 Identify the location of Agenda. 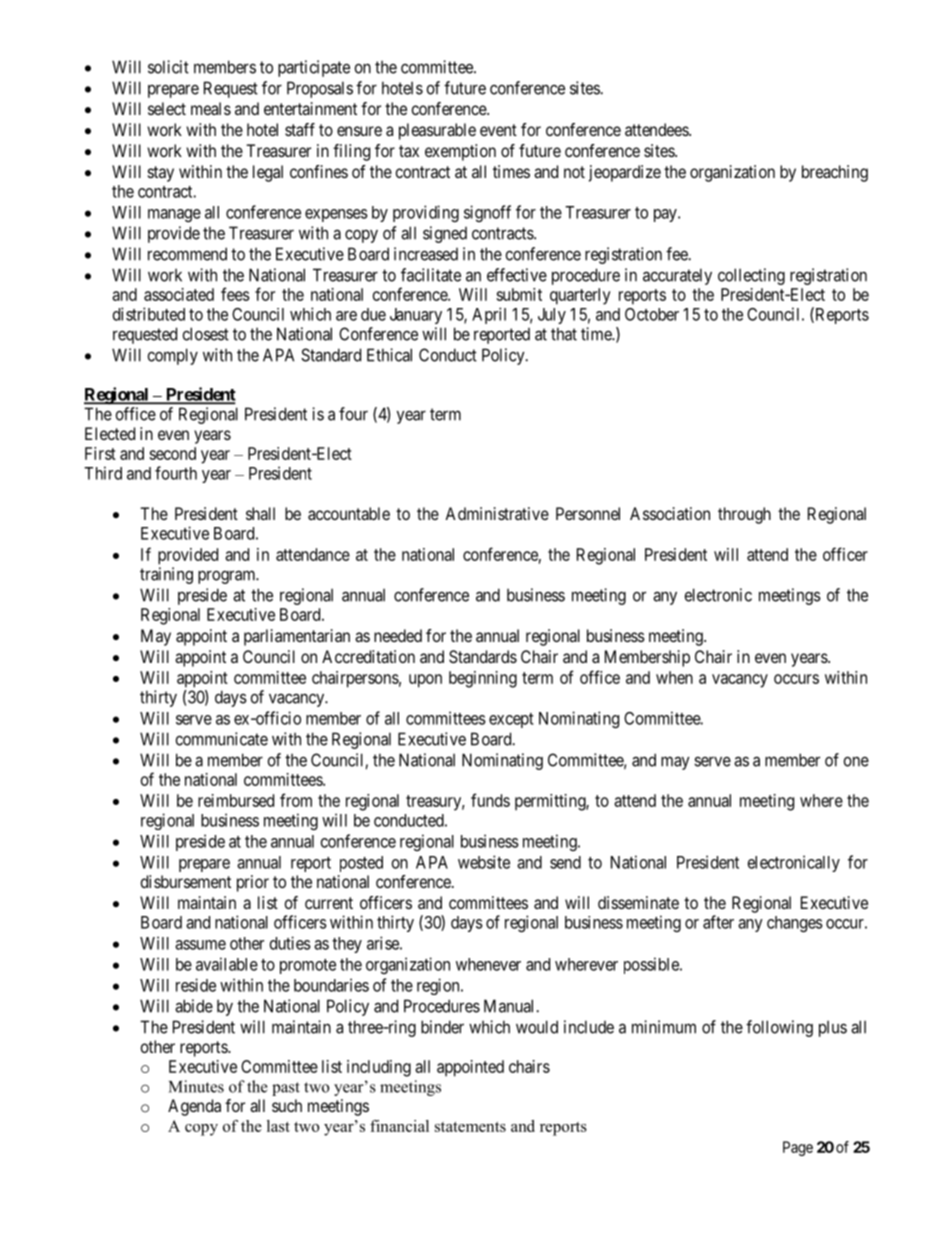
(194, 1107).
